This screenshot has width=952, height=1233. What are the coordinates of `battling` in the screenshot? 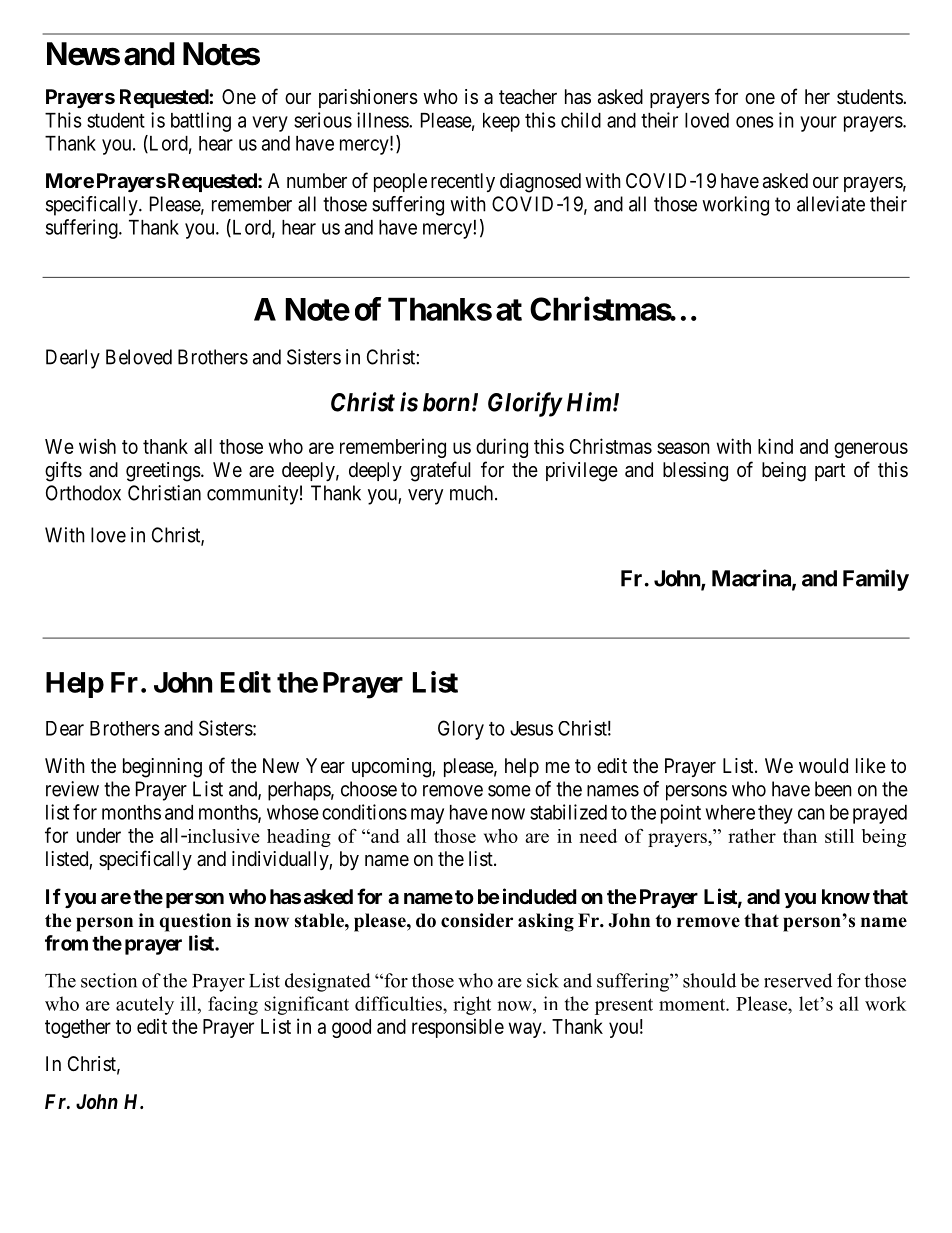 It's located at (201, 122).
